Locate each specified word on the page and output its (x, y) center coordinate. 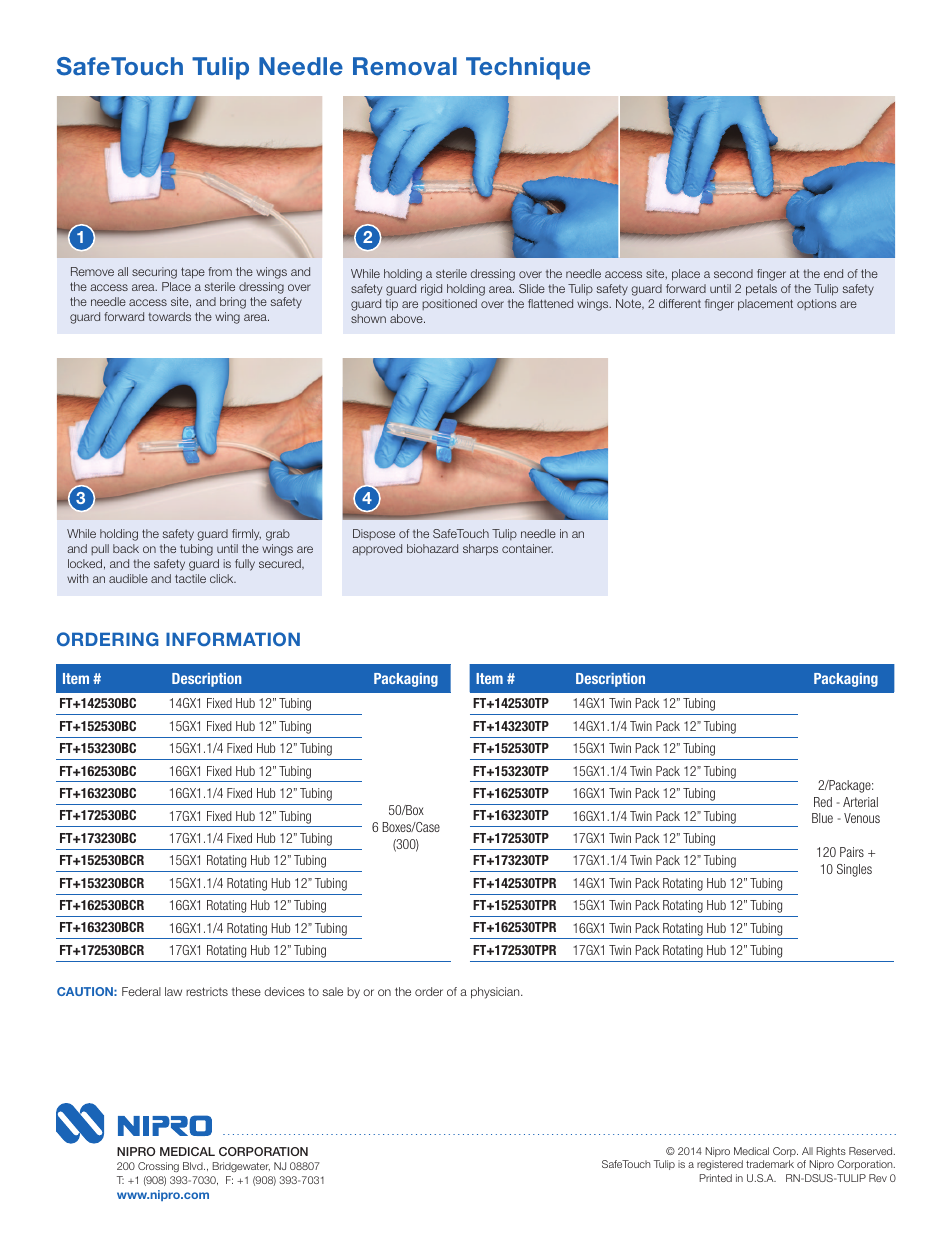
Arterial (860, 802)
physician (496, 993)
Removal (405, 66)
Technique (528, 68)
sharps (480, 550)
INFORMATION (233, 639)
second (733, 273)
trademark (770, 1164)
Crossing (158, 1167)
